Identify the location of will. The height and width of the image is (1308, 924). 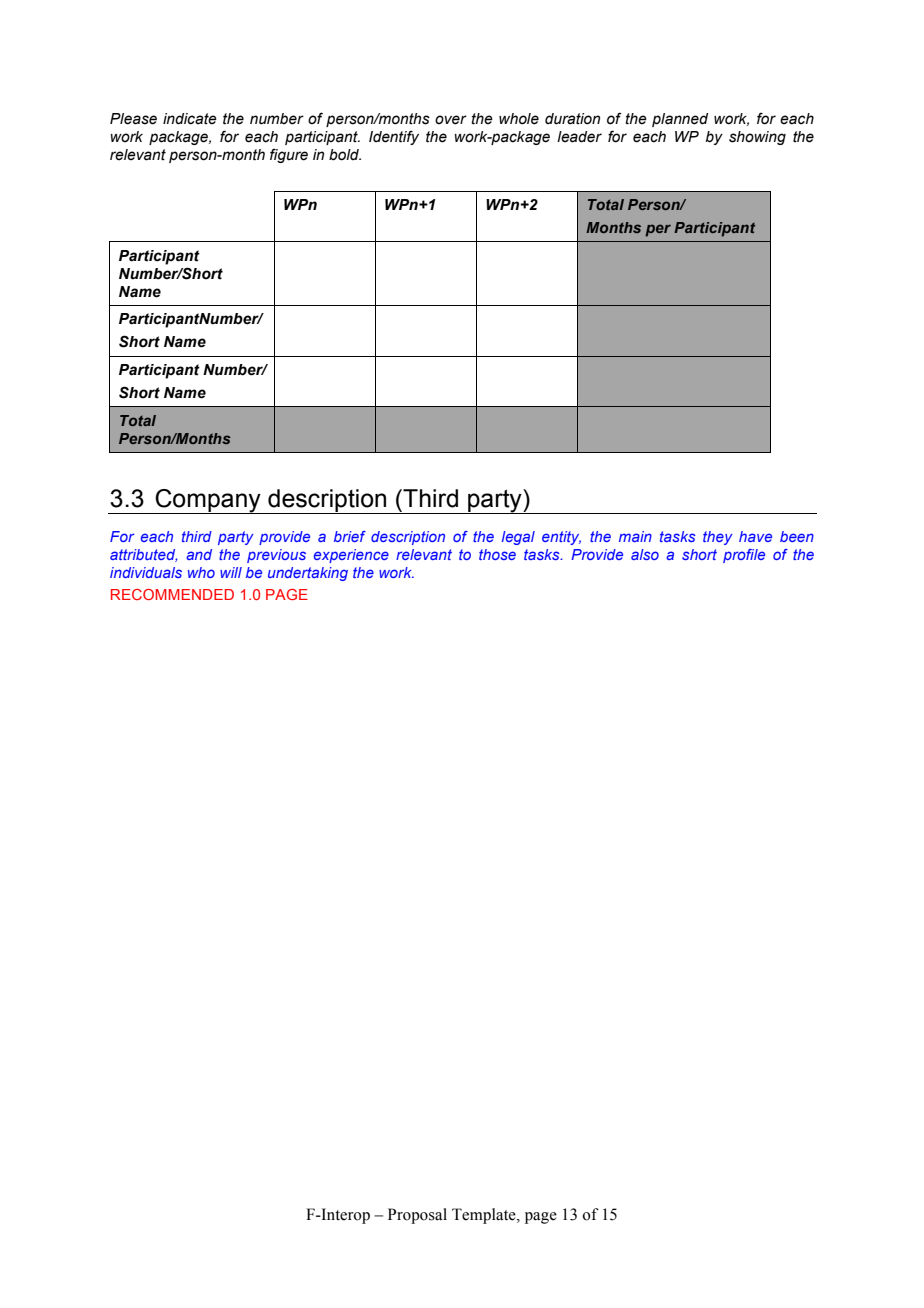
(231, 572).
